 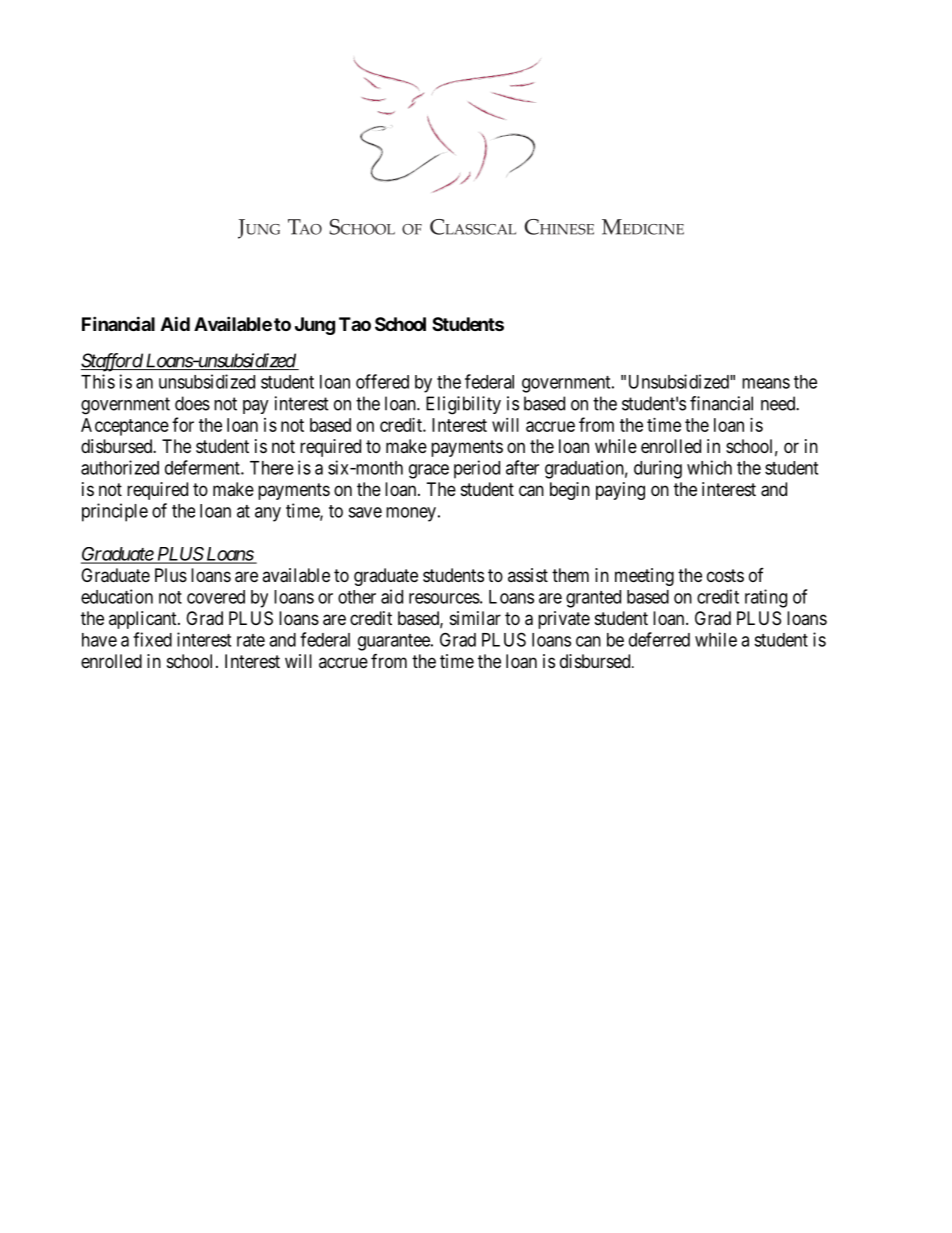 I want to click on money, so click(x=411, y=514).
